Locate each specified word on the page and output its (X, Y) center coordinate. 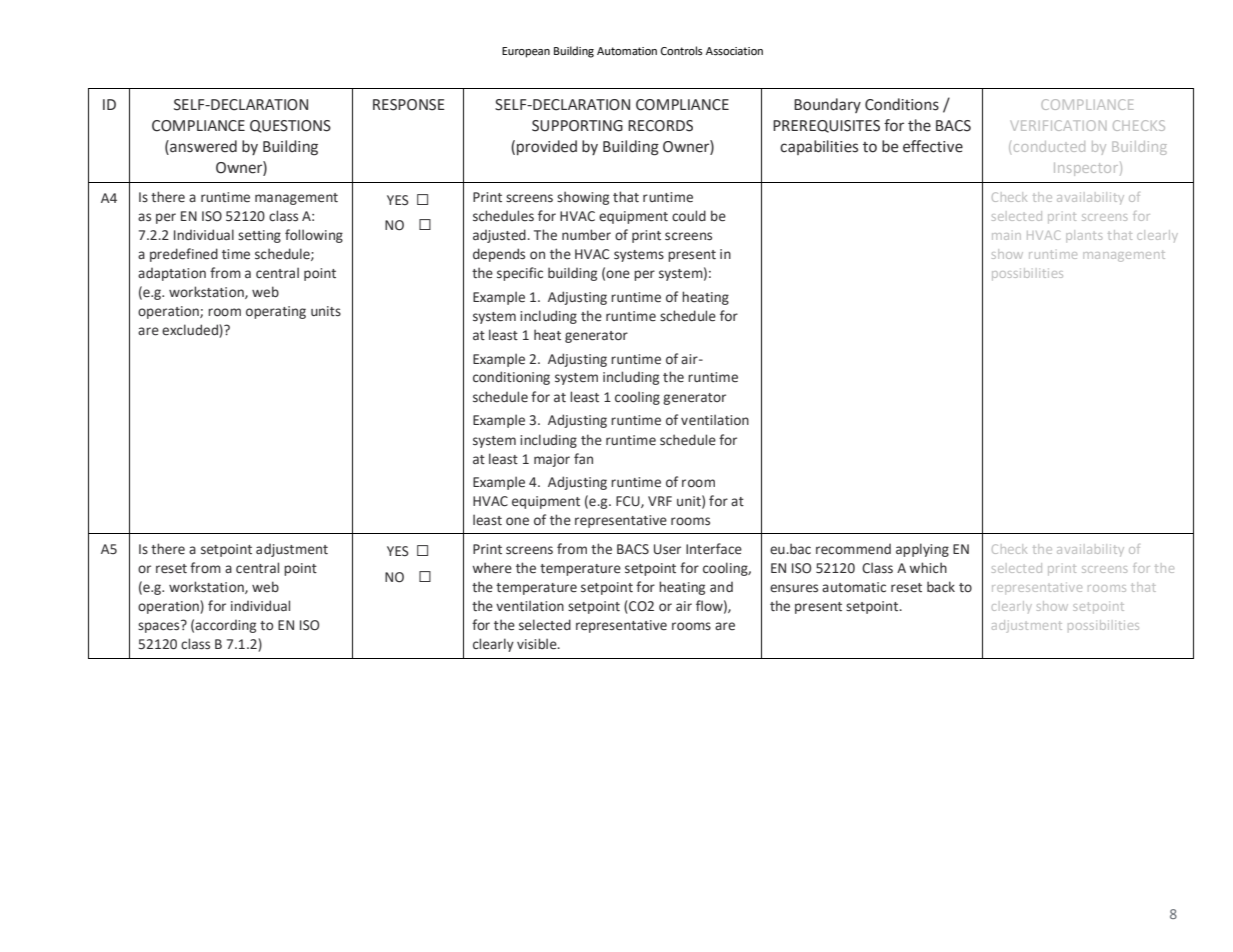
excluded (191, 331)
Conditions (902, 104)
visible (538, 644)
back (941, 586)
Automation (627, 51)
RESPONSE (409, 105)
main (1006, 236)
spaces (160, 626)
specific (520, 274)
